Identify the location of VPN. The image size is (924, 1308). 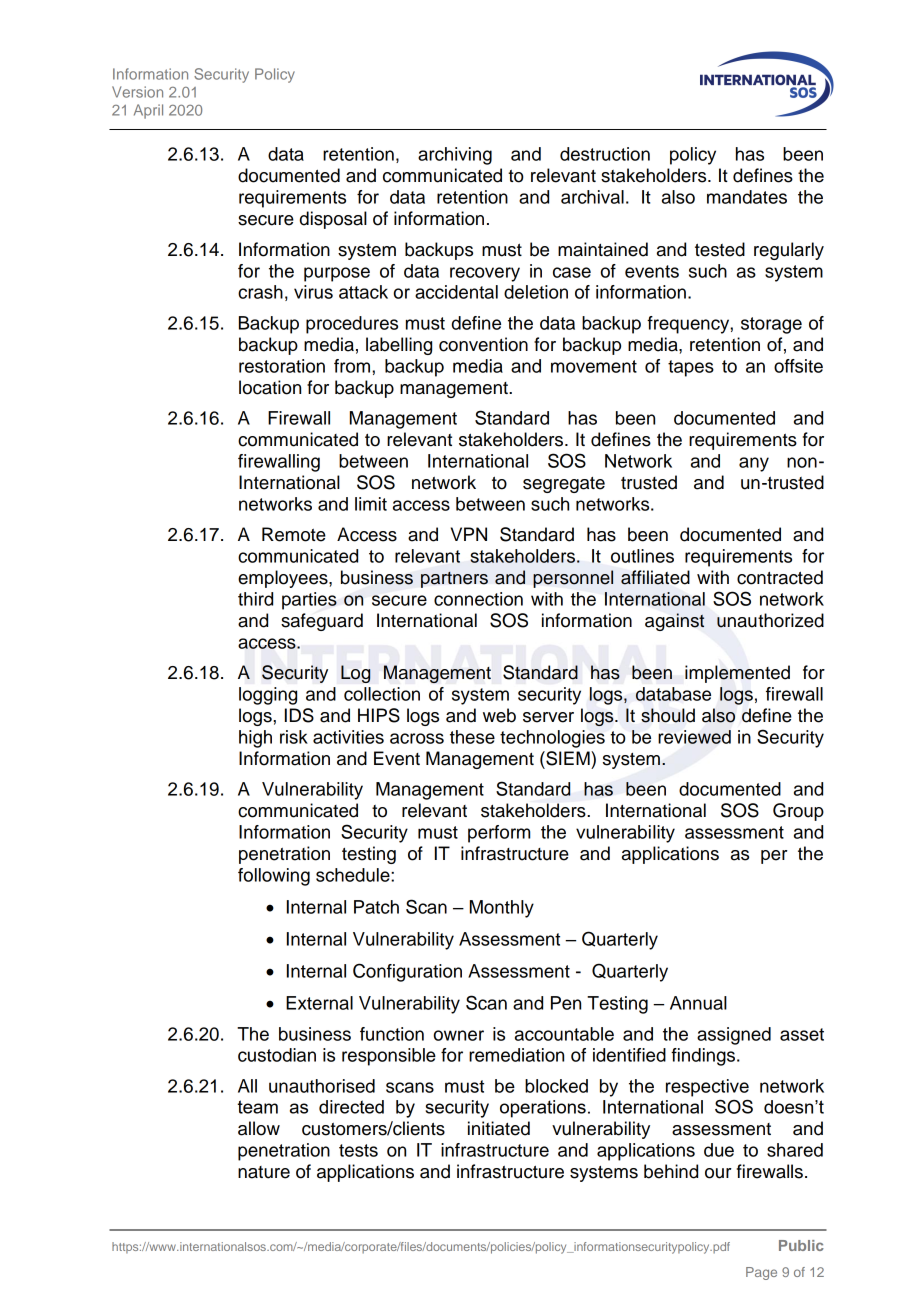
(469, 534).
